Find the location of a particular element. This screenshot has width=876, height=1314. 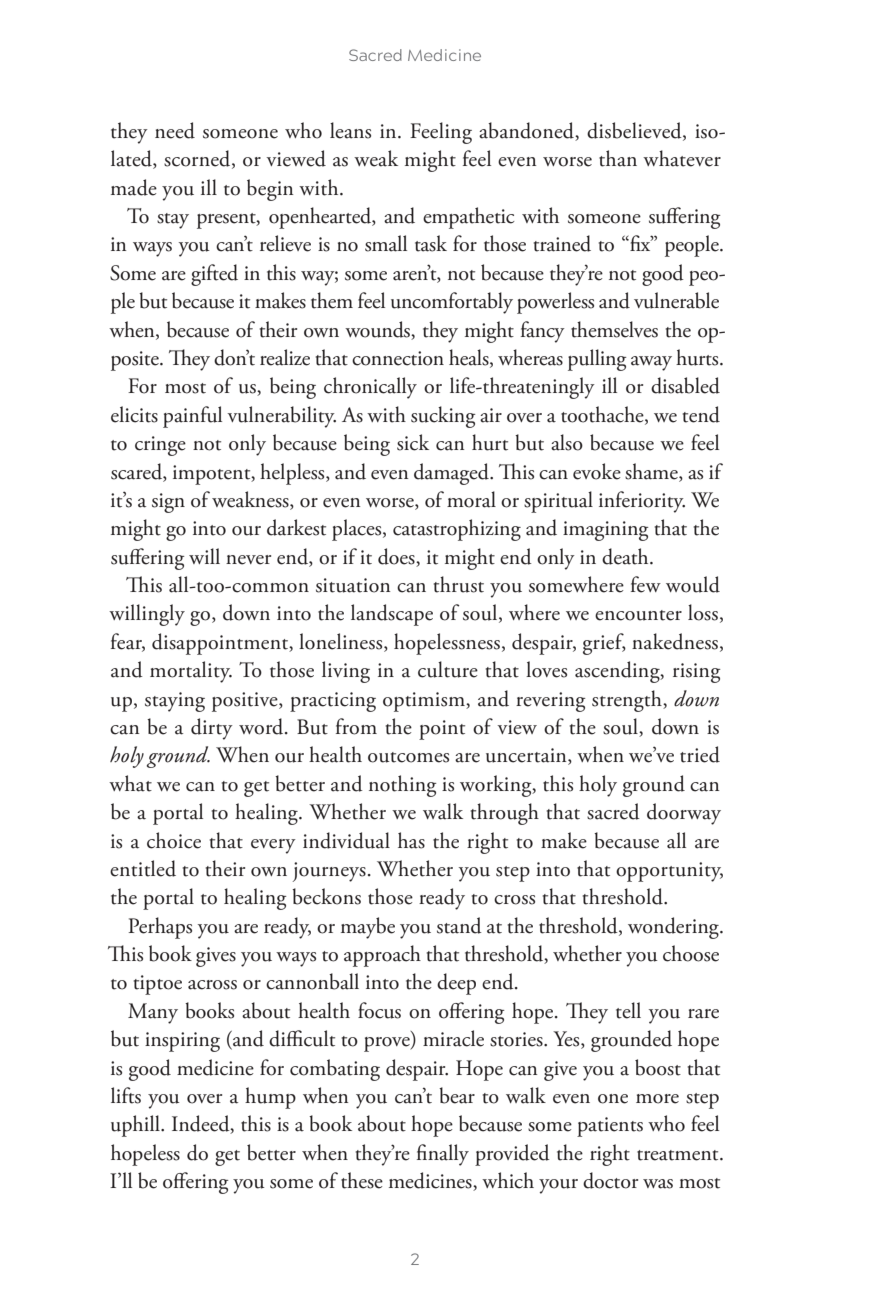

doctor is located at coordinates (610, 1180).
